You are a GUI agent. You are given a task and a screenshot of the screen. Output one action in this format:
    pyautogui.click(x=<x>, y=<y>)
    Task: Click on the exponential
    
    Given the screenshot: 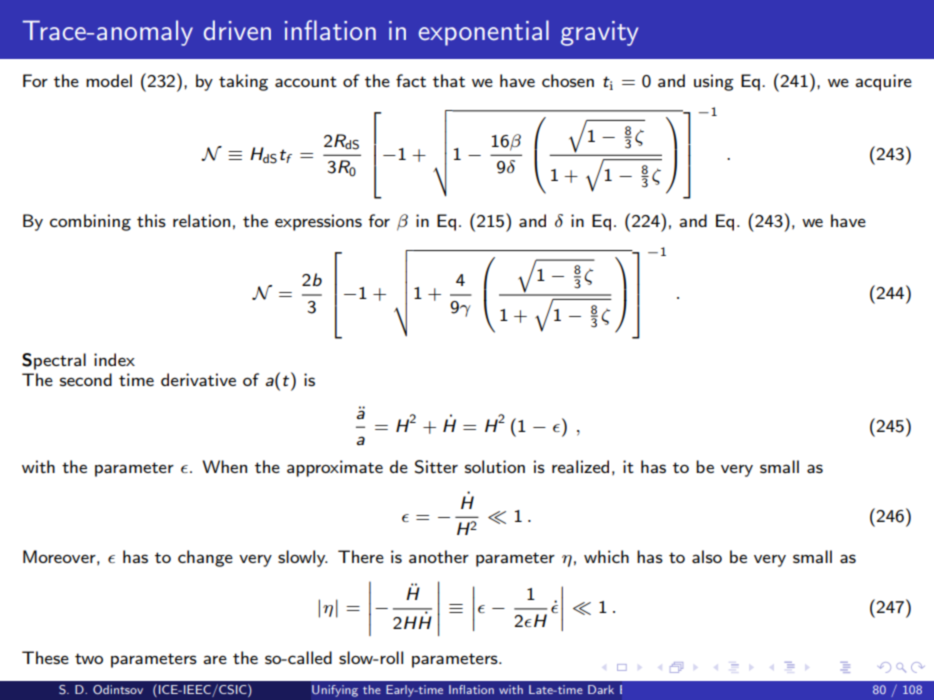 What is the action you would take?
    pyautogui.click(x=484, y=33)
